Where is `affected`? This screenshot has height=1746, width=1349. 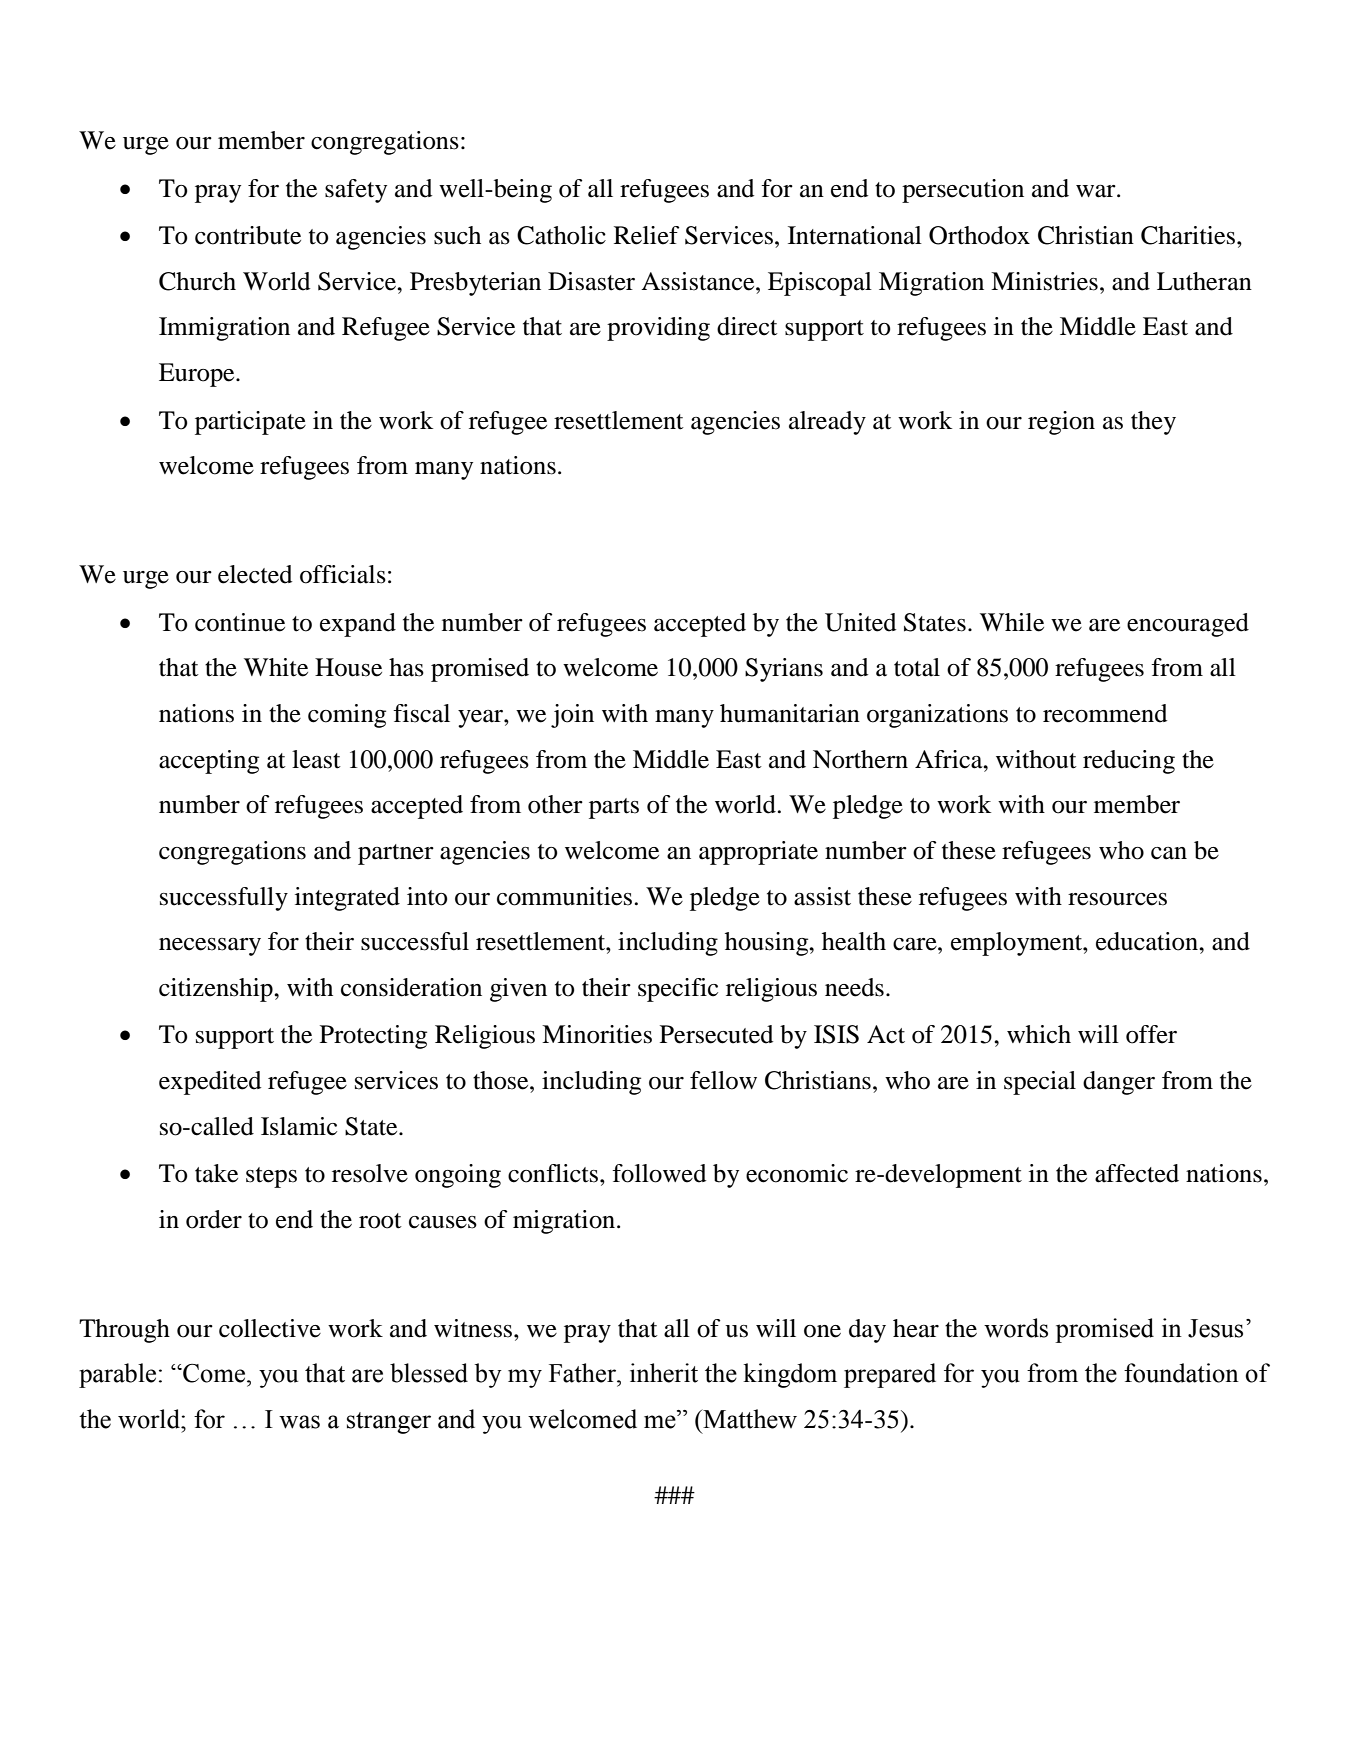
affected is located at coordinates (1137, 1173).
